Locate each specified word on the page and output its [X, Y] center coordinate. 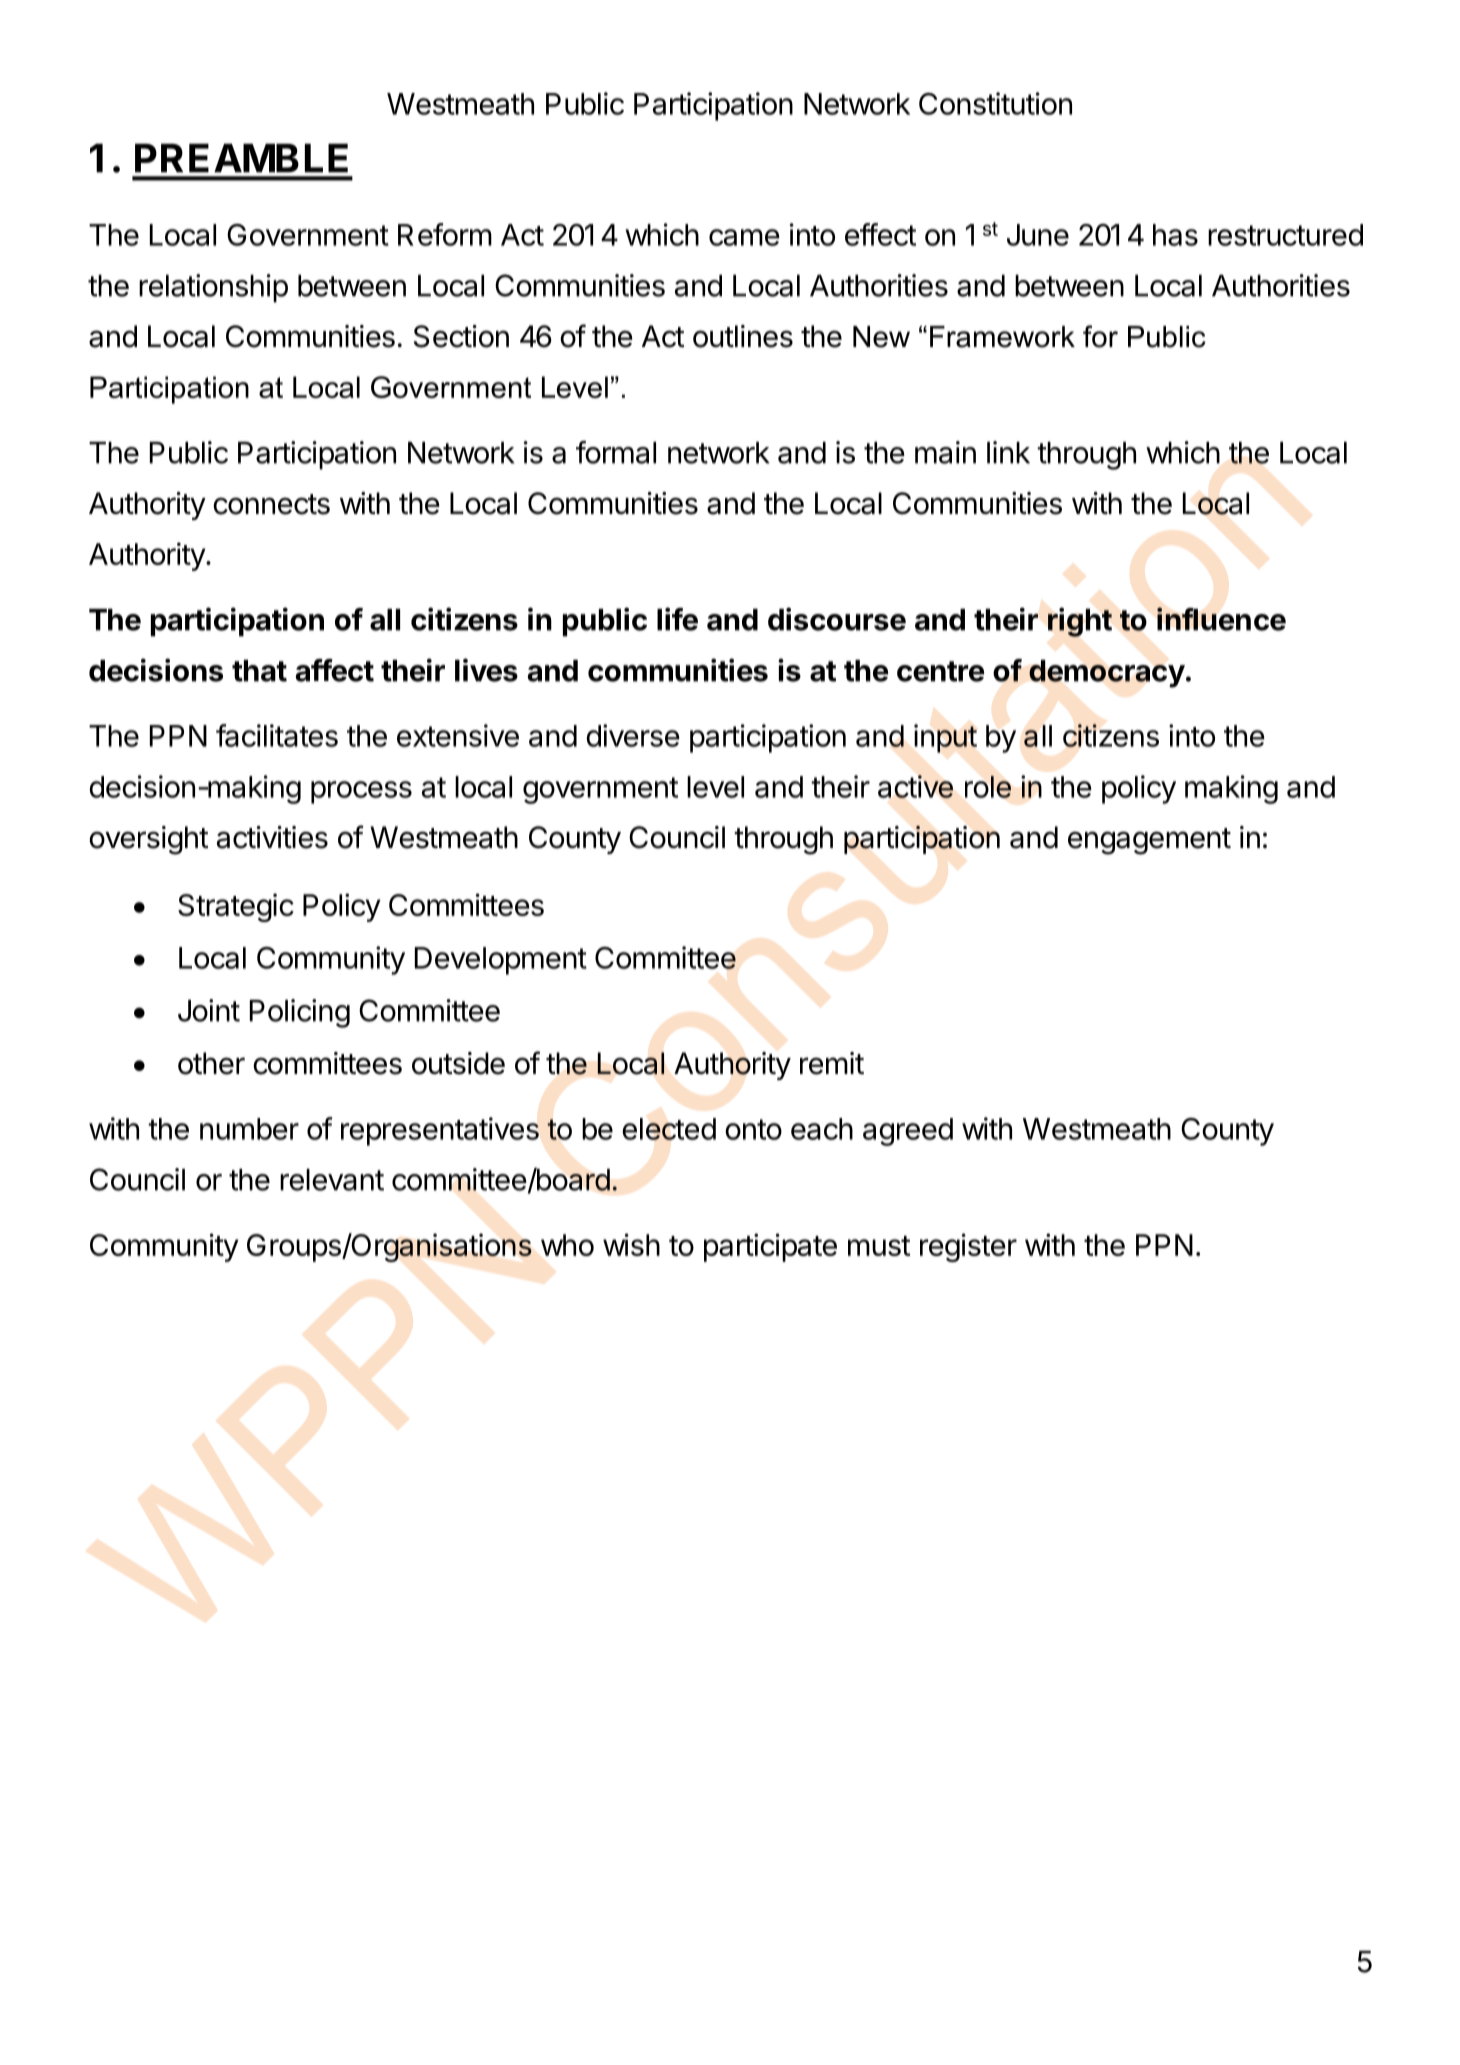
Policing [300, 1013]
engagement [1149, 841]
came [744, 237]
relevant [332, 1180]
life [677, 619]
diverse [633, 735]
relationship [213, 288]
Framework [1002, 337]
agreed [908, 1132]
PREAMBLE [241, 158]
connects [271, 504]
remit [832, 1063]
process [361, 792]
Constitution [995, 103]
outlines [743, 336]
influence [1221, 619]
